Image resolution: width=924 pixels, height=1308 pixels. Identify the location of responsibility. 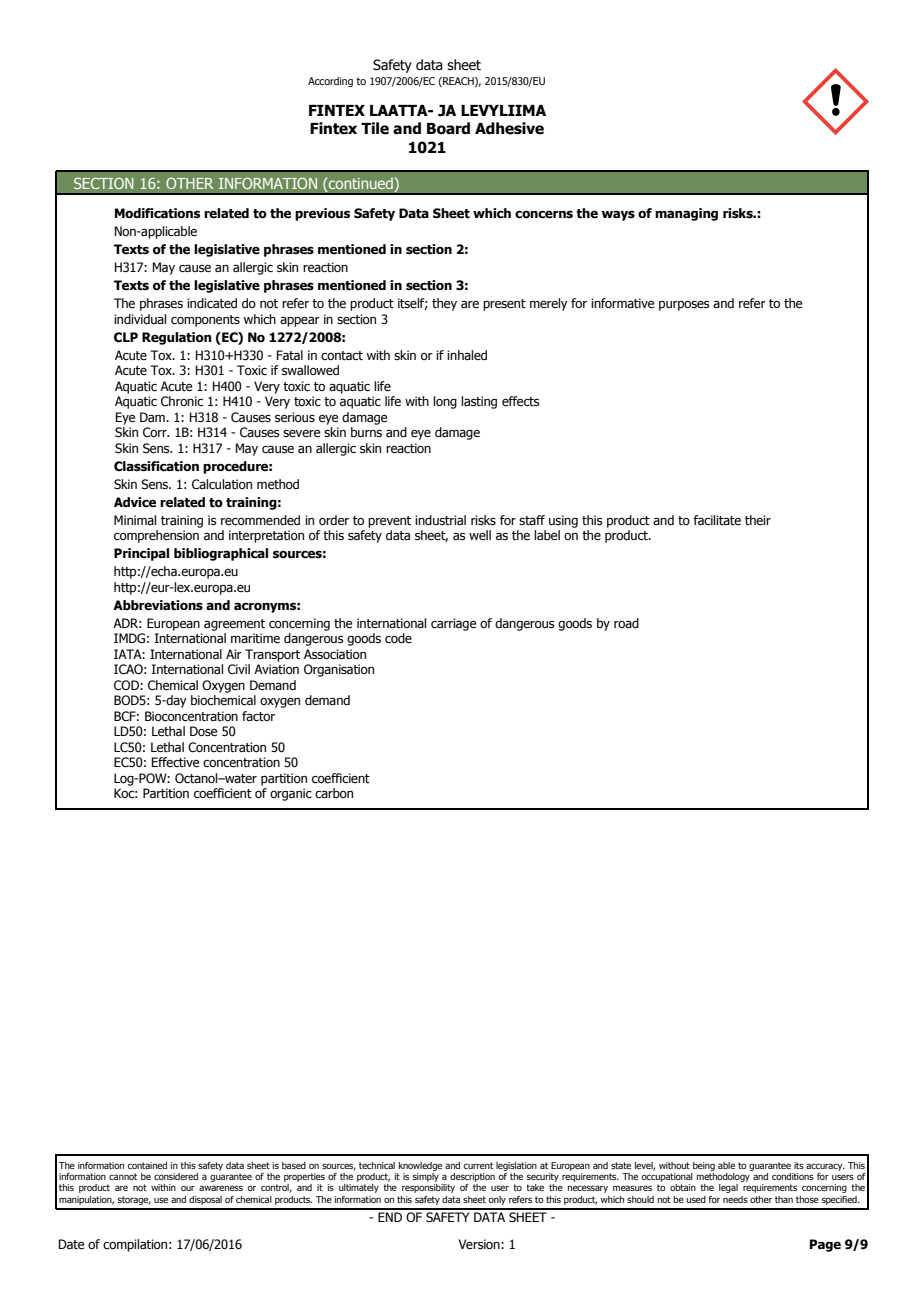
(428, 1188).
